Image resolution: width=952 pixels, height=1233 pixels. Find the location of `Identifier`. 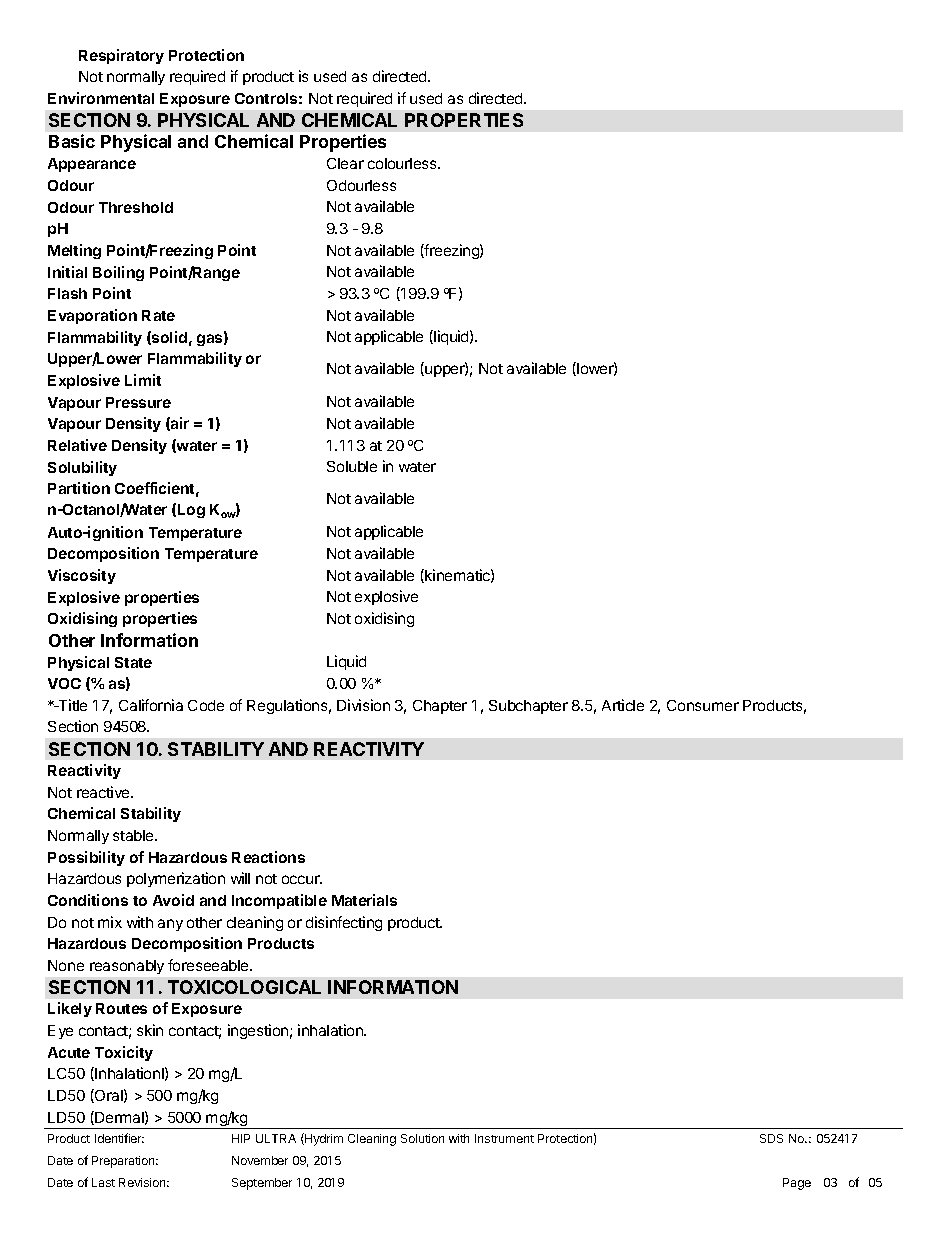

Identifier is located at coordinates (119, 1138).
